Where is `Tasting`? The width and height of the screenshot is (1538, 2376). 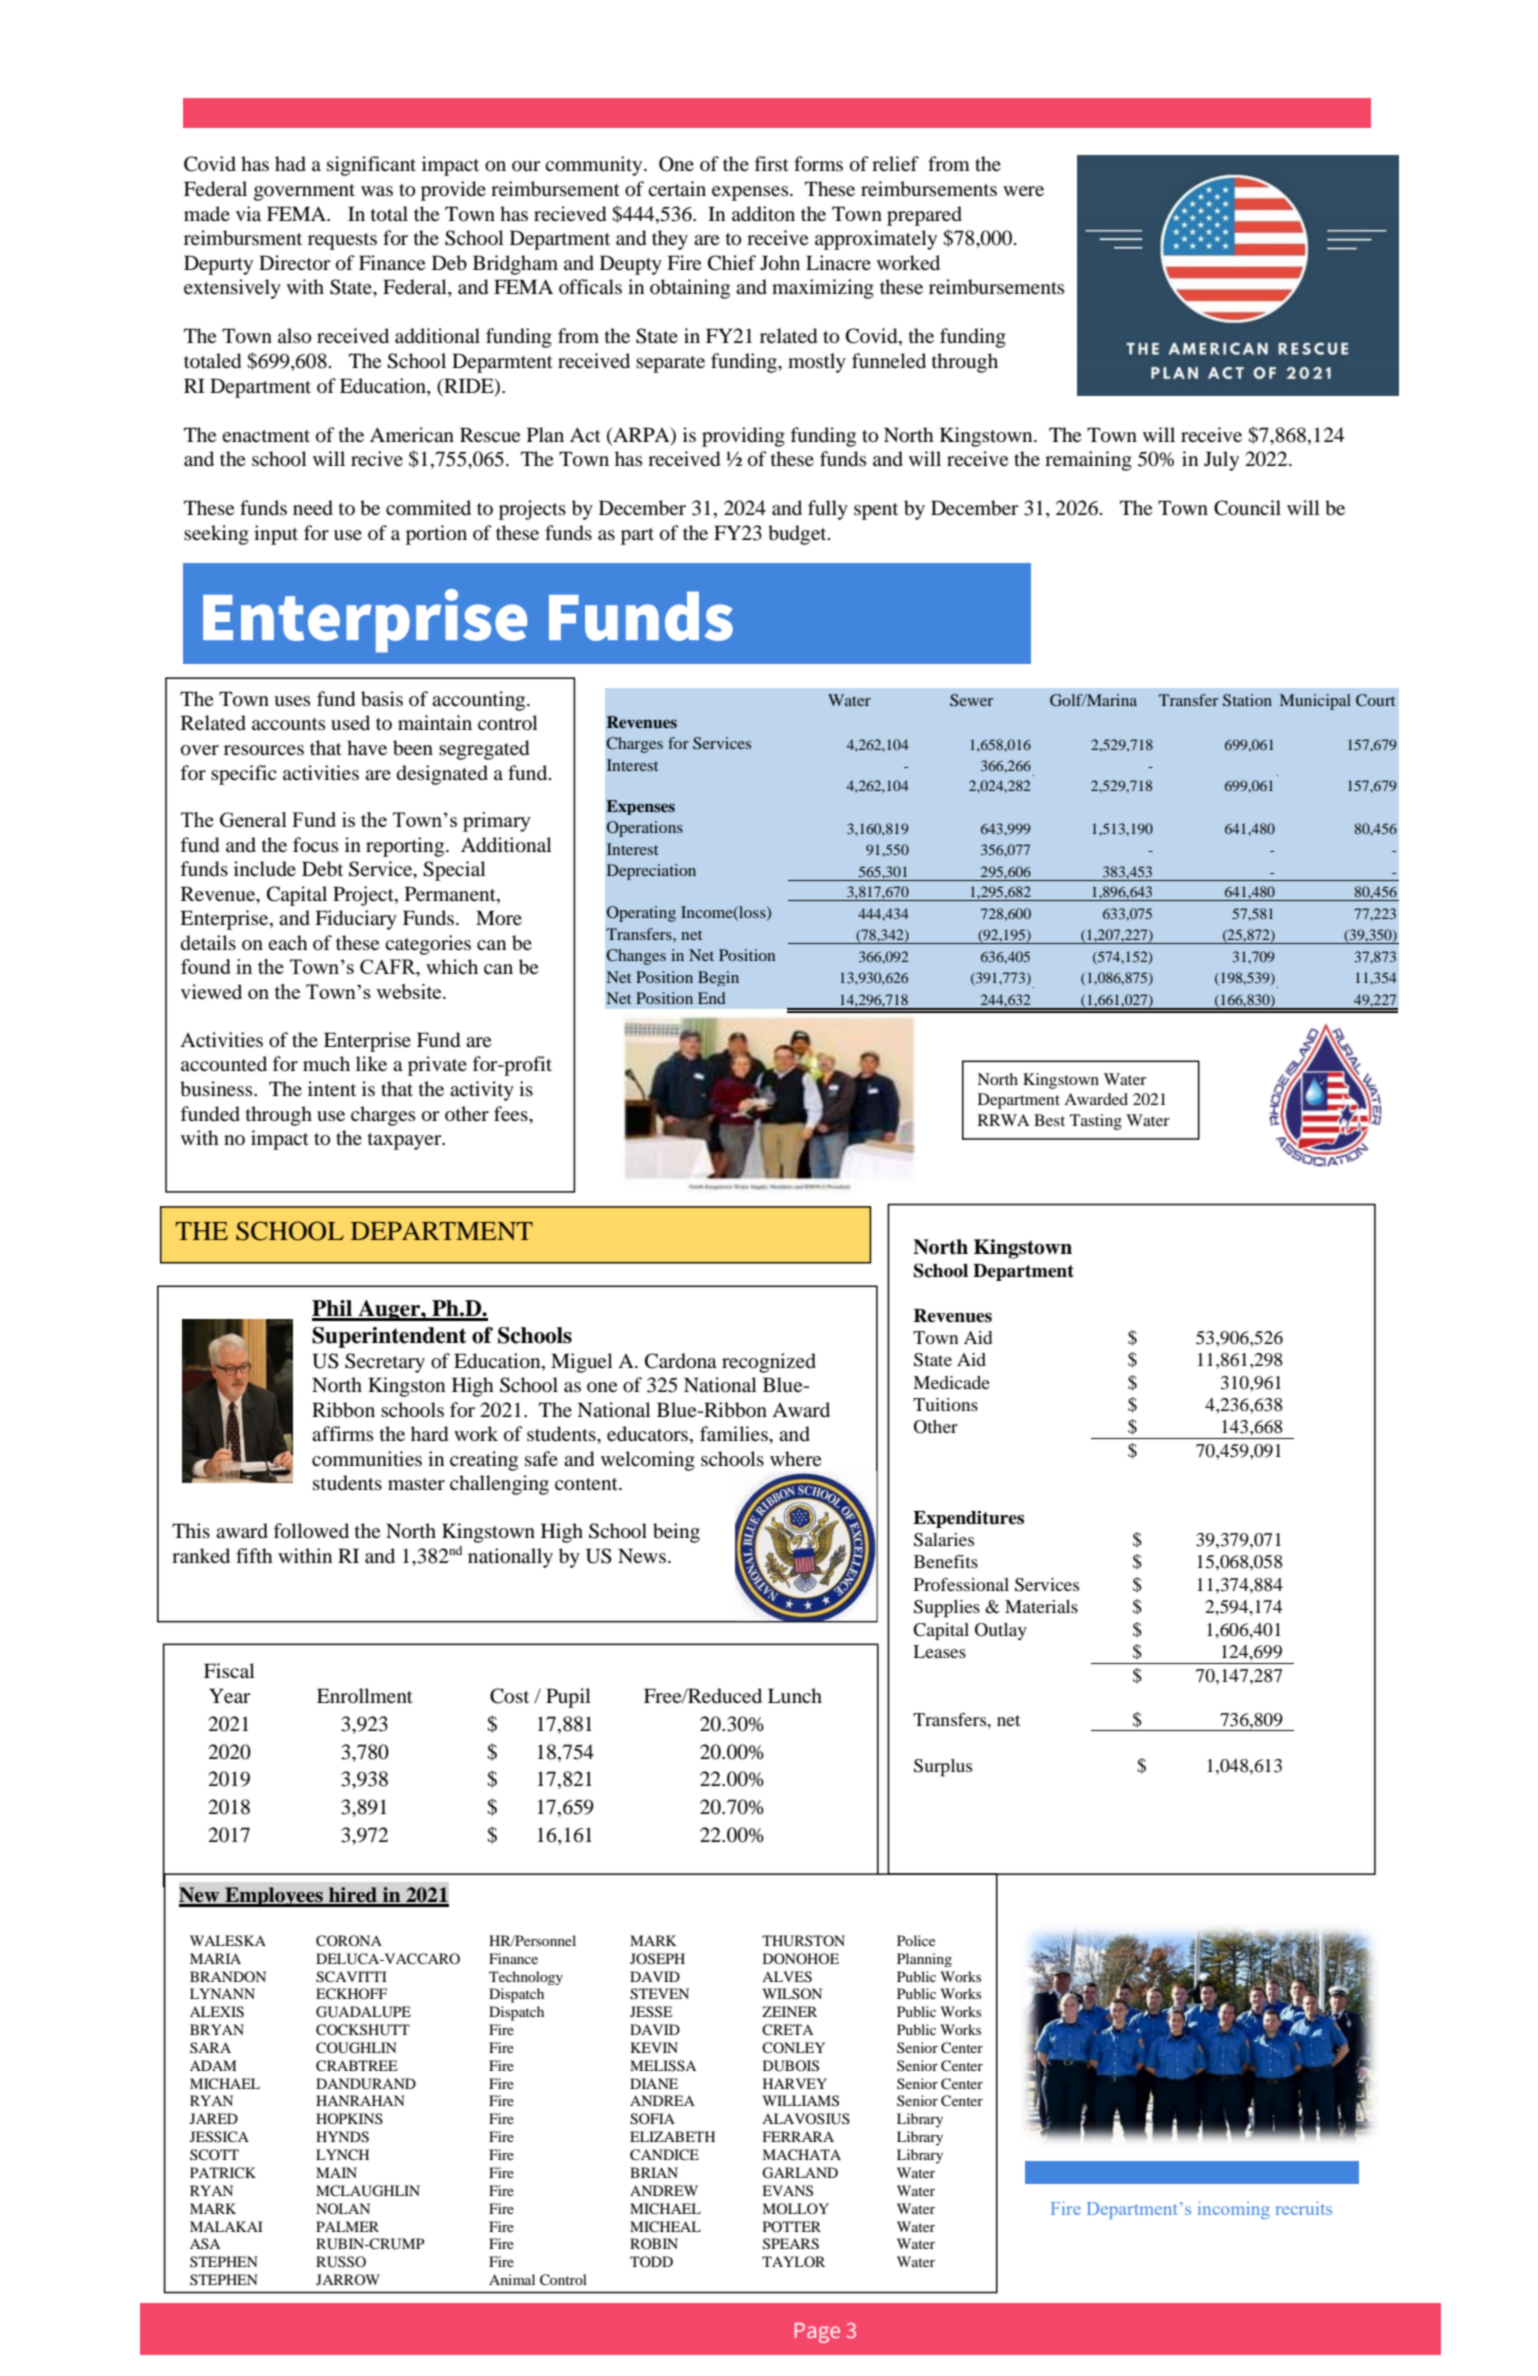 Tasting is located at coordinates (1096, 1122).
